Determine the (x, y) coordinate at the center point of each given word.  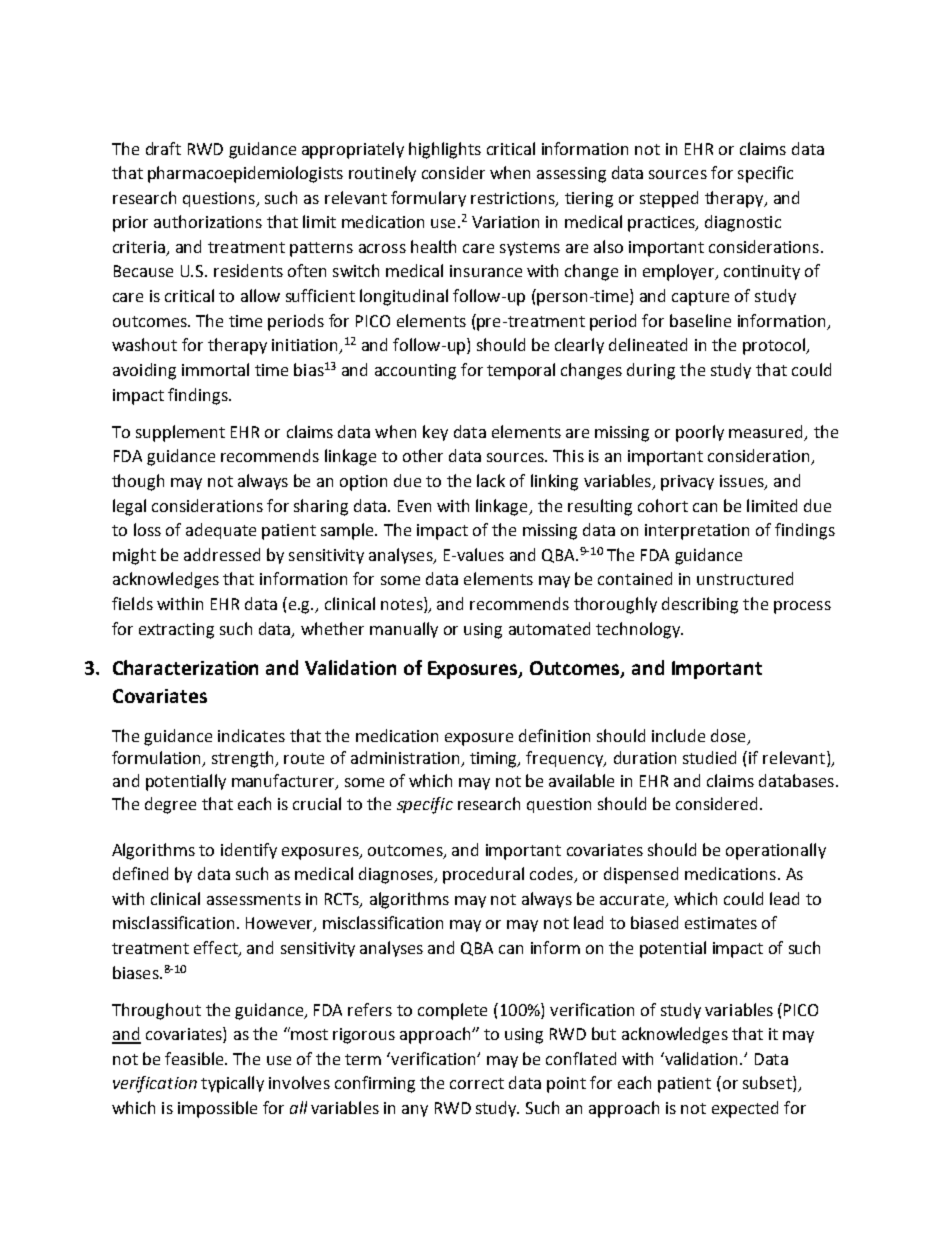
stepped (669, 199)
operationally (776, 851)
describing (700, 605)
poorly (700, 433)
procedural (483, 875)
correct (477, 1083)
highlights (445, 150)
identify (249, 851)
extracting (176, 631)
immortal (215, 369)
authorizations (208, 221)
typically (232, 1084)
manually (404, 630)
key (435, 433)
